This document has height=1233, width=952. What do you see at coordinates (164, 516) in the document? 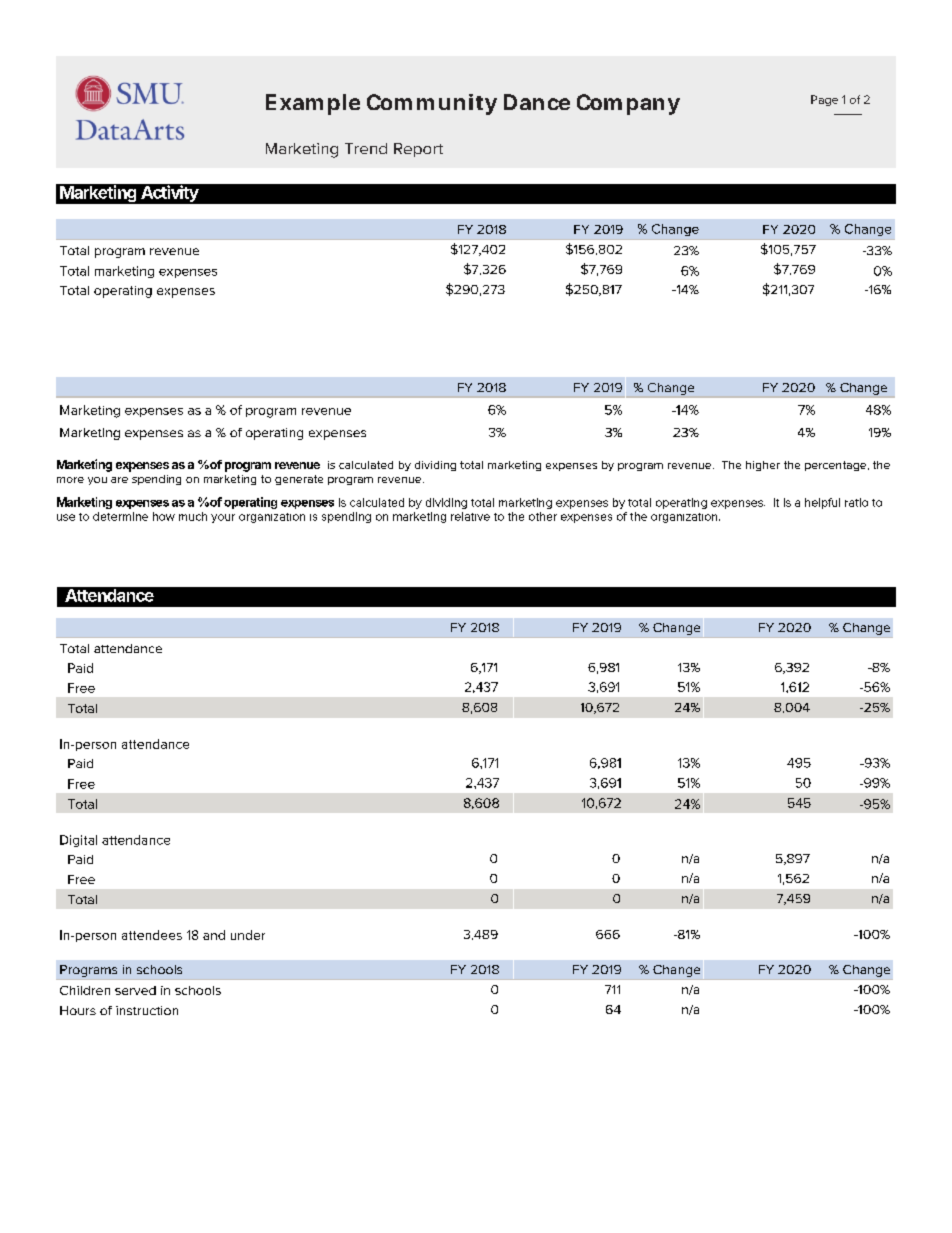
I see `how` at bounding box center [164, 516].
